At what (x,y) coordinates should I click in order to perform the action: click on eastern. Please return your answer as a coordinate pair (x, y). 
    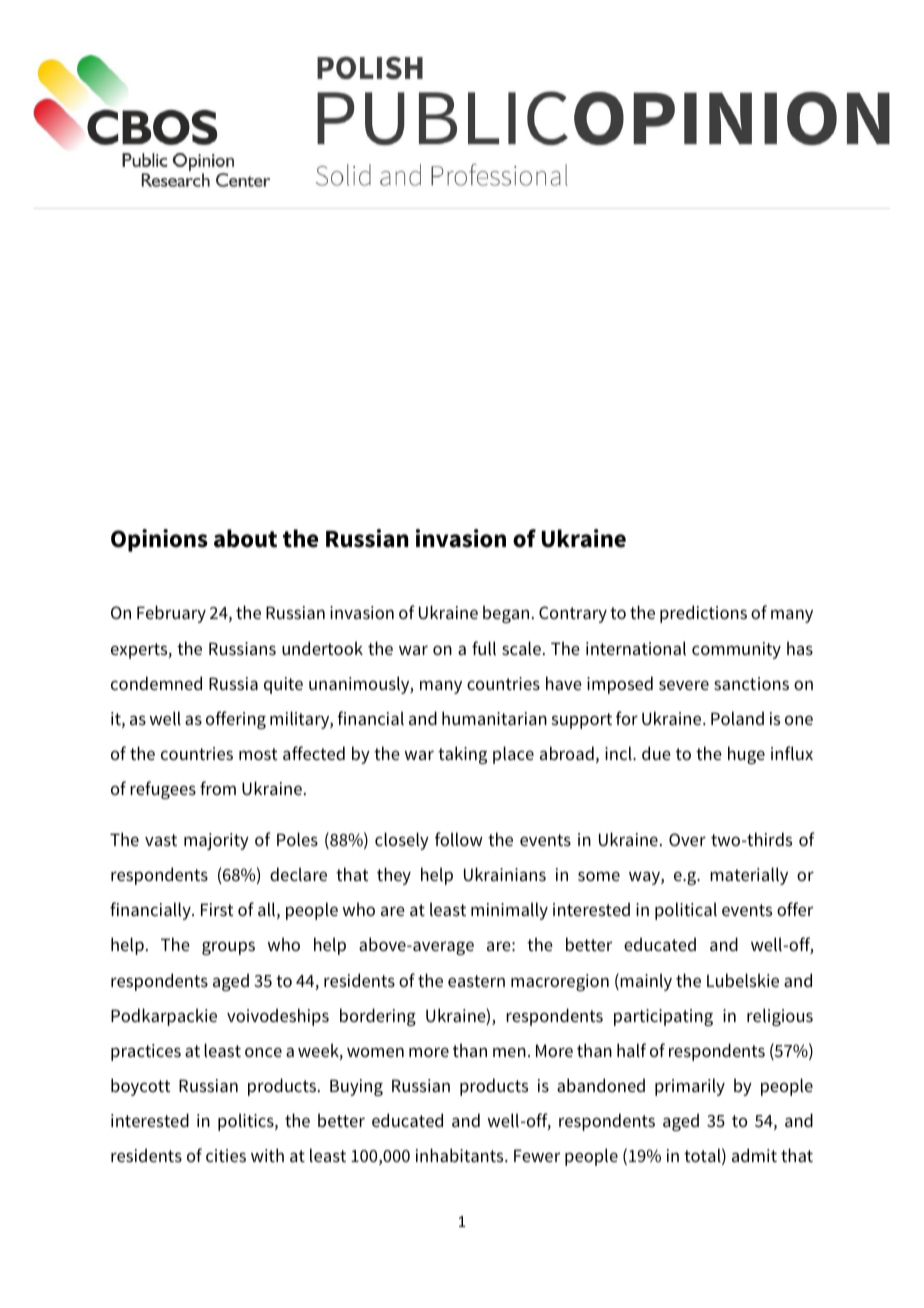
    Looking at the image, I should click on (476, 981).
